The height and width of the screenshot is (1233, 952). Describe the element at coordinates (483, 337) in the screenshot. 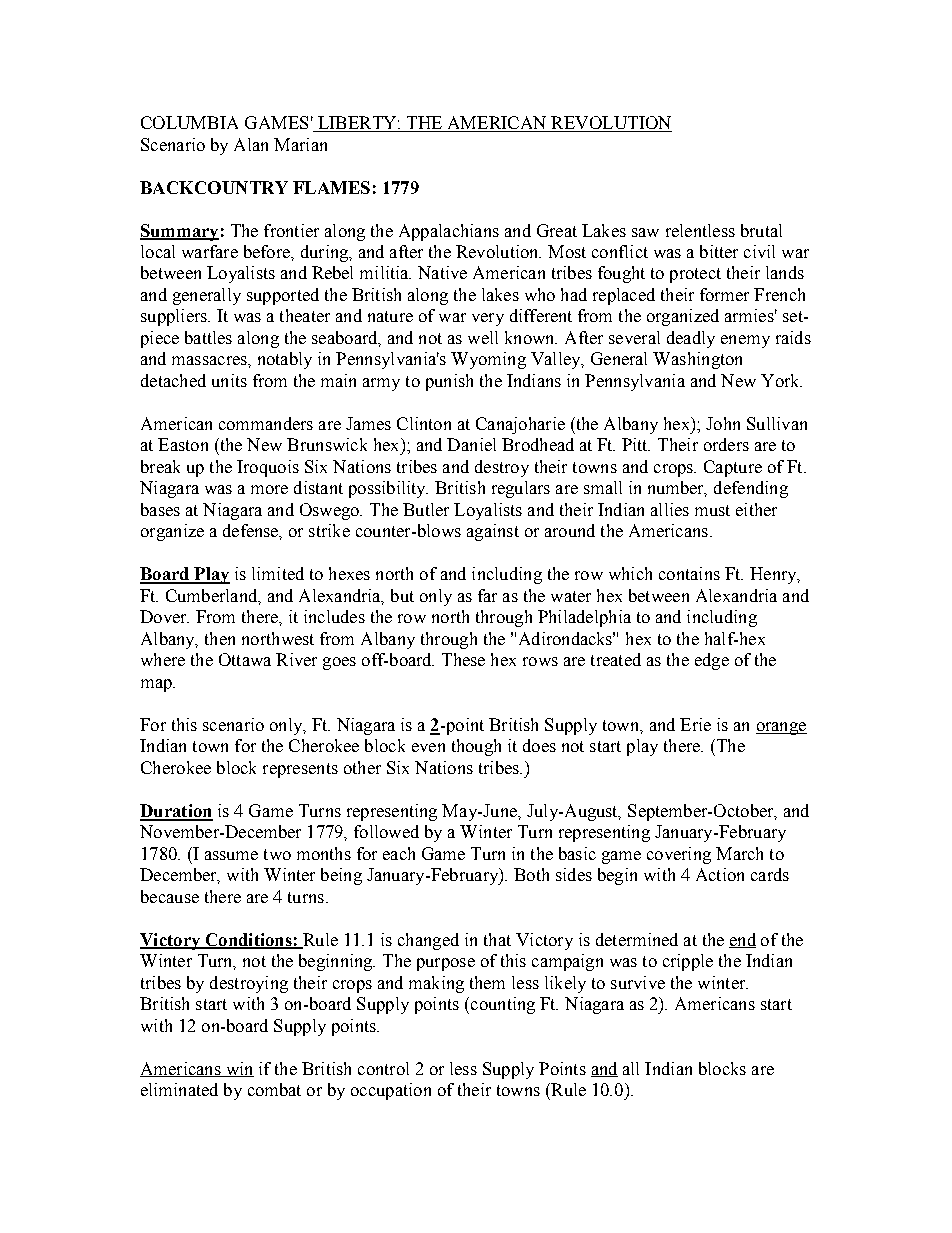

I see `well` at that location.
